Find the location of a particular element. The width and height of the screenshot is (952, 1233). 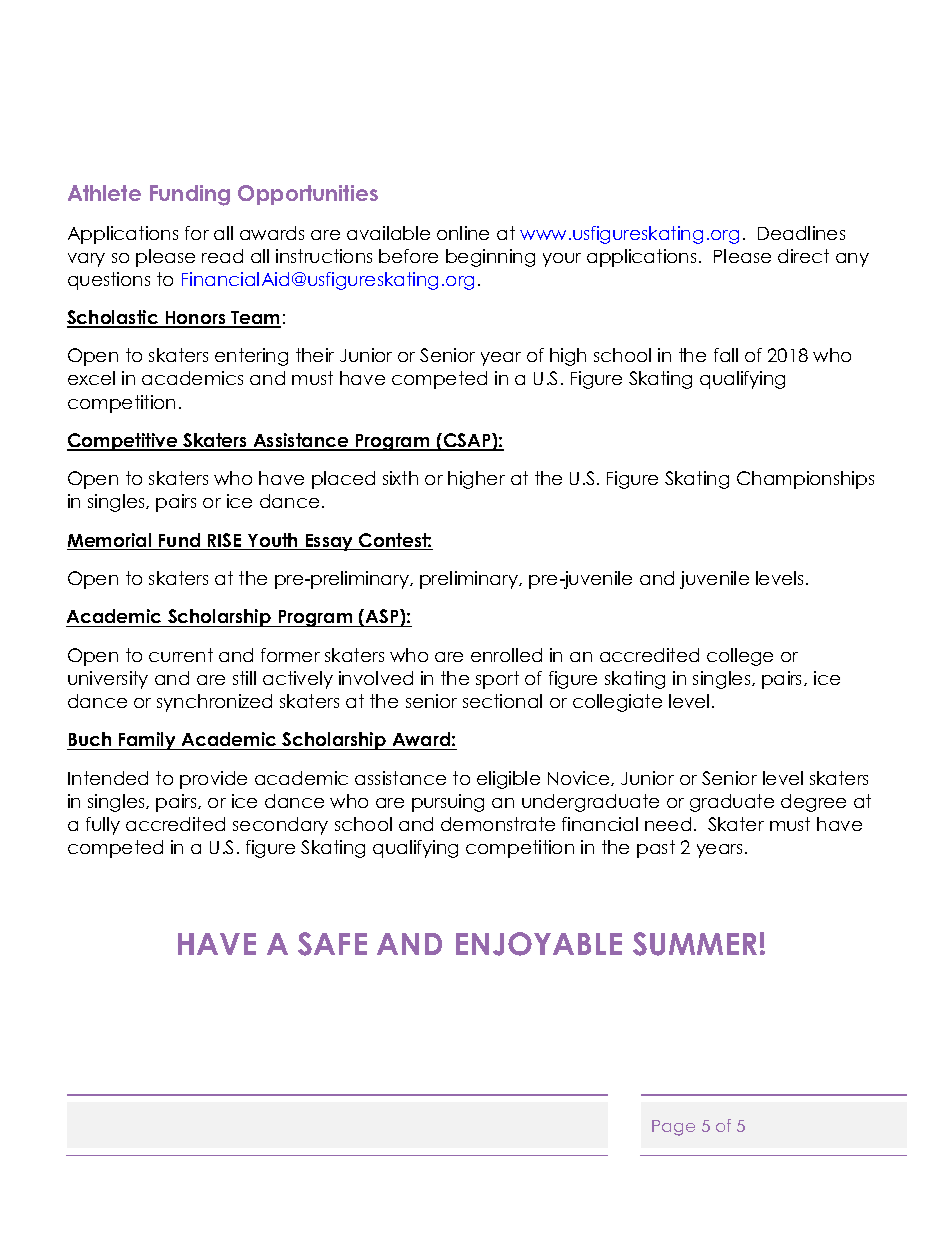

RISE is located at coordinates (225, 541).
